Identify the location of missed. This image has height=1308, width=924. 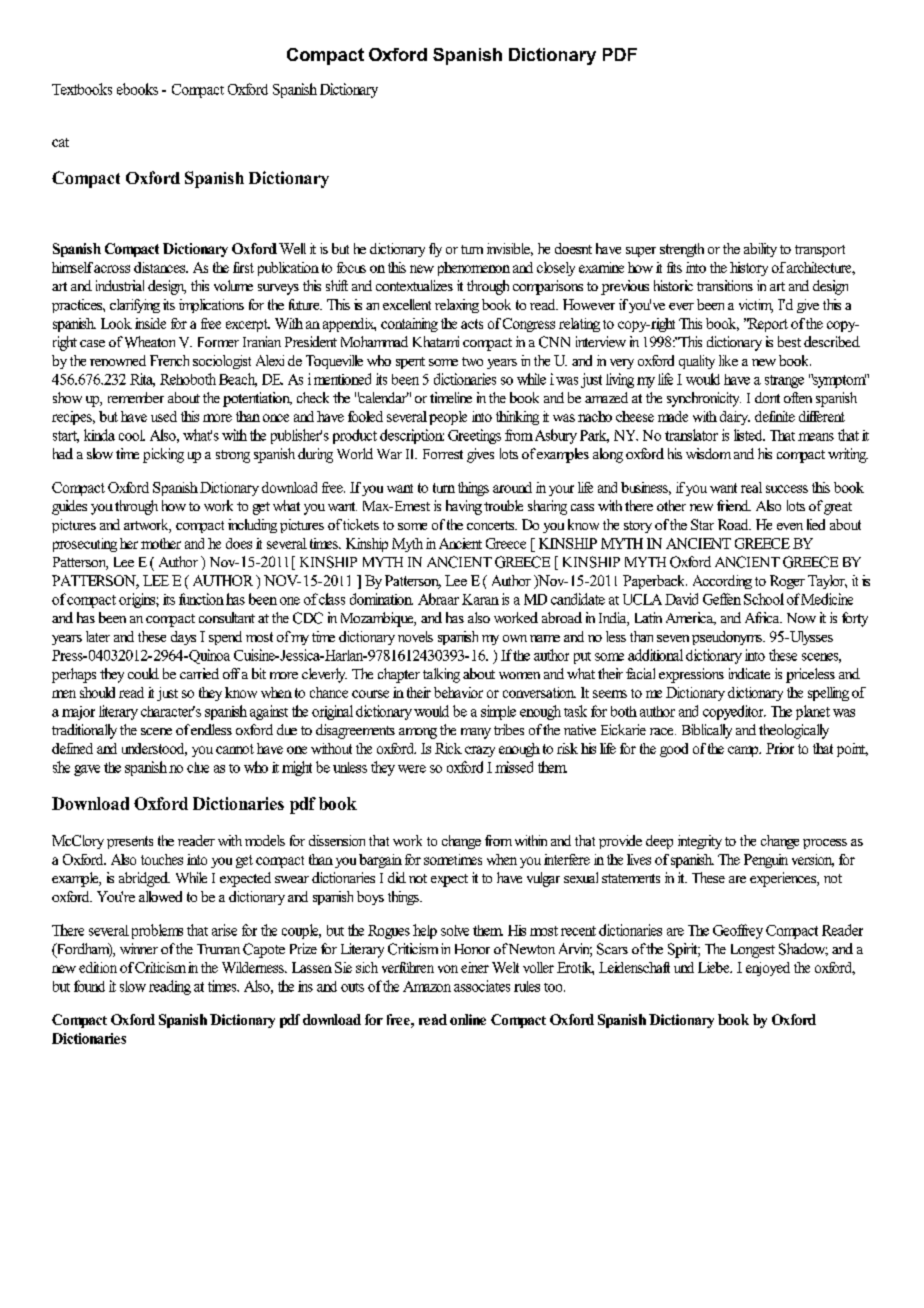
(514, 767).
